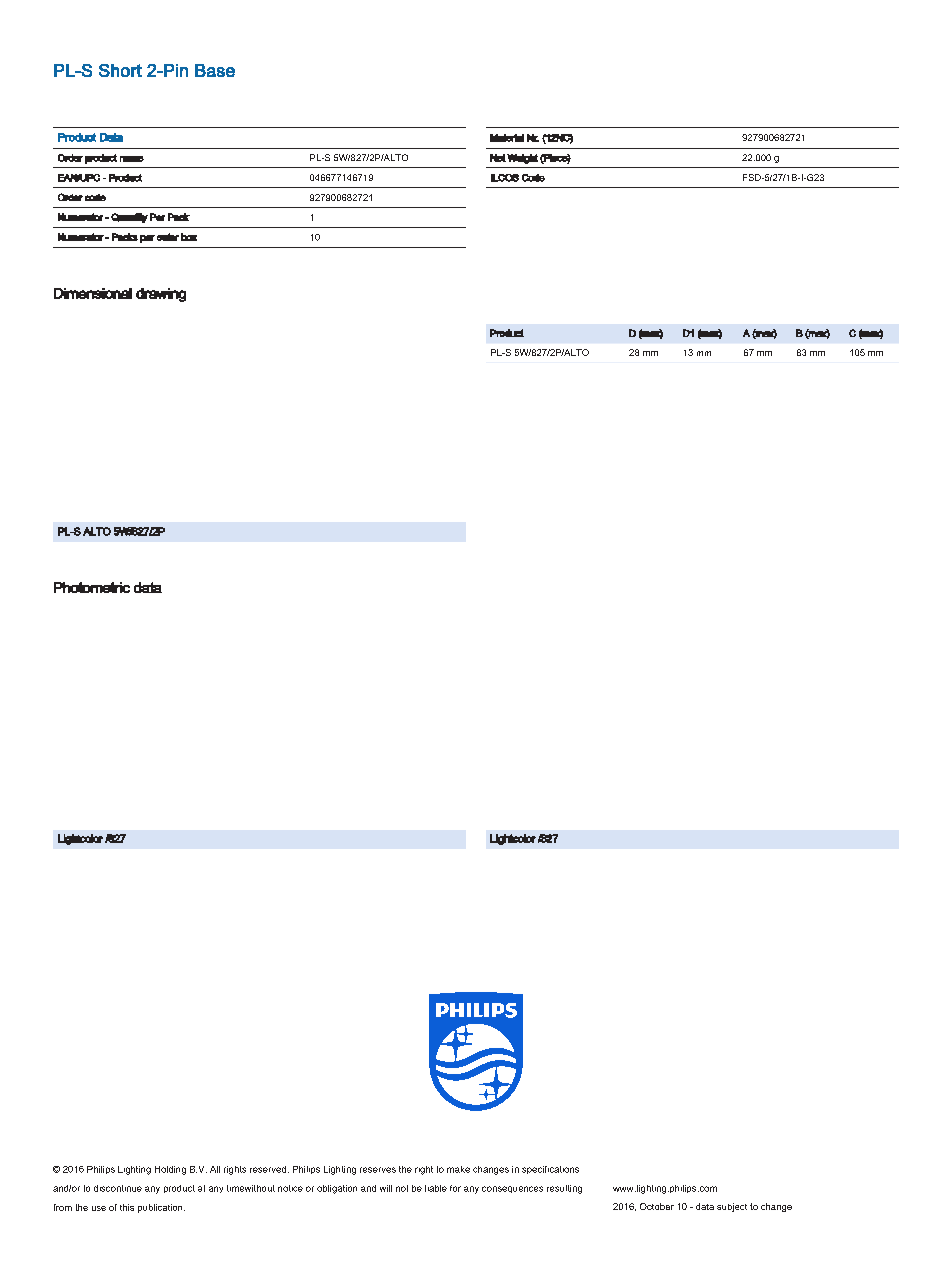 Image resolution: width=952 pixels, height=1265 pixels. What do you see at coordinates (507, 138) in the document?
I see `Material` at bounding box center [507, 138].
